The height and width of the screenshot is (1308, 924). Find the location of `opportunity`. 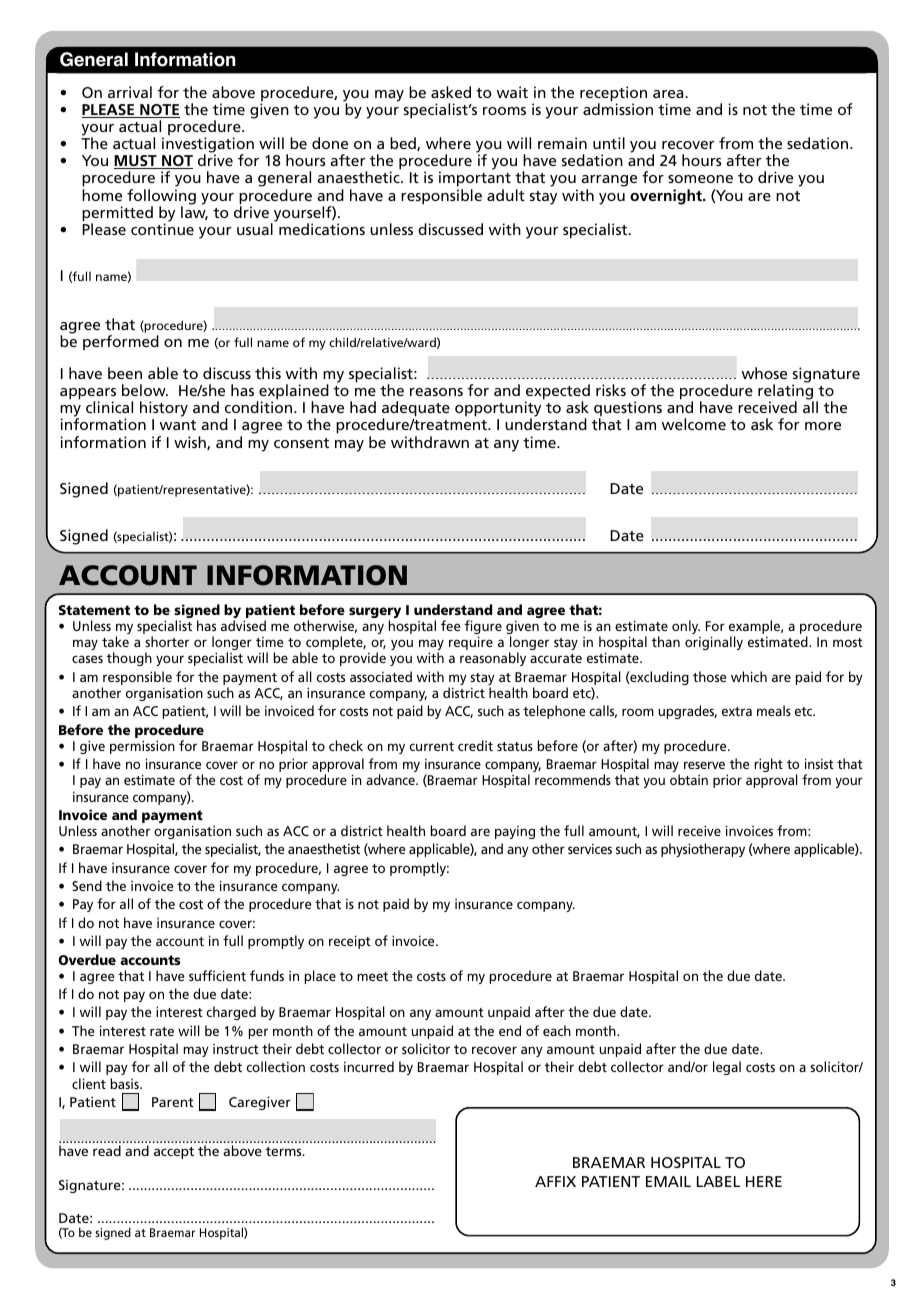

opportunity is located at coordinates (498, 410).
